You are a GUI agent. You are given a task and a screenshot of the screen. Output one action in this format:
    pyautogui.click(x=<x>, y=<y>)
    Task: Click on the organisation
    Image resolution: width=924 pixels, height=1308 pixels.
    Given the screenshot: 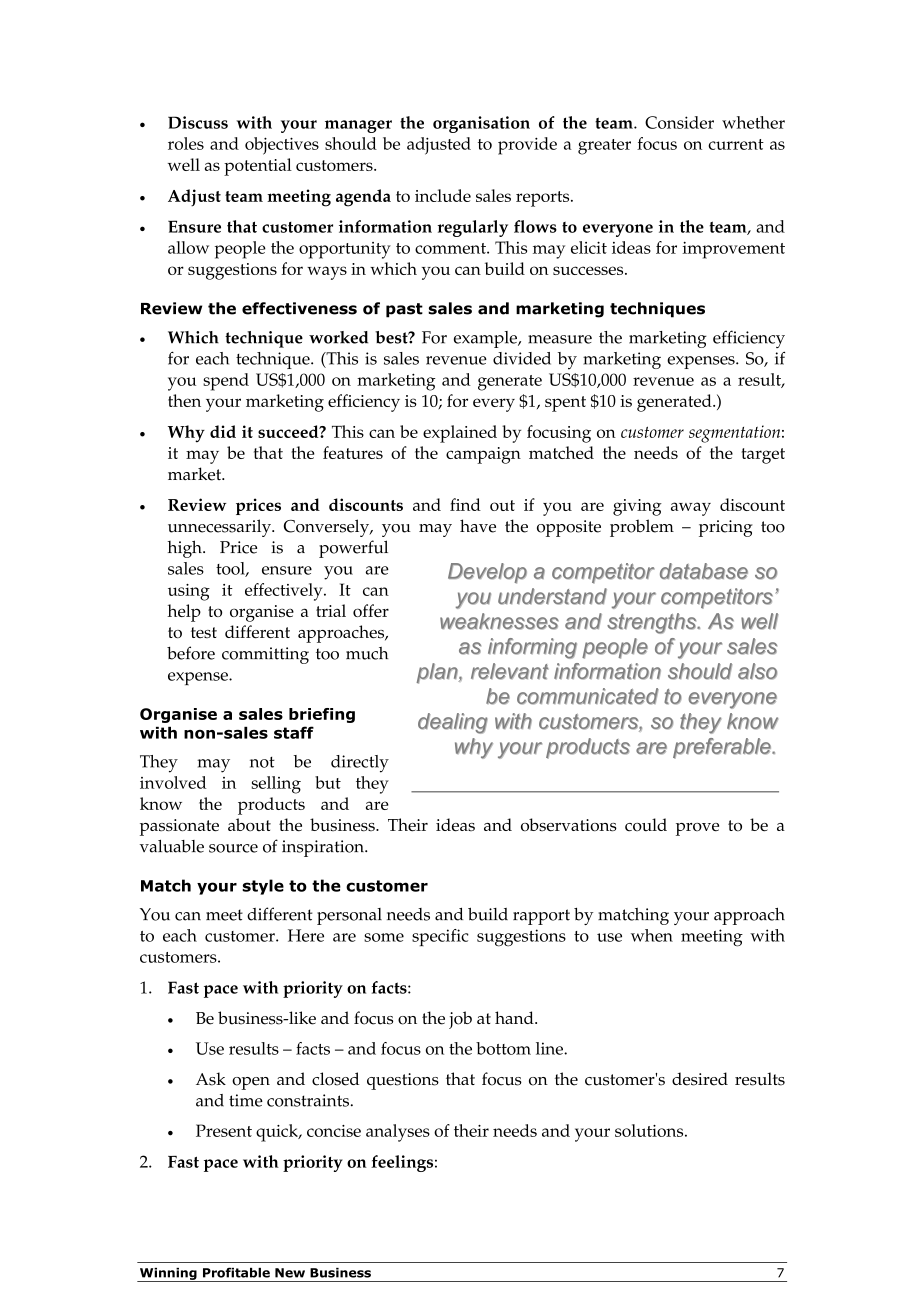 What is the action you would take?
    pyautogui.click(x=481, y=124)
